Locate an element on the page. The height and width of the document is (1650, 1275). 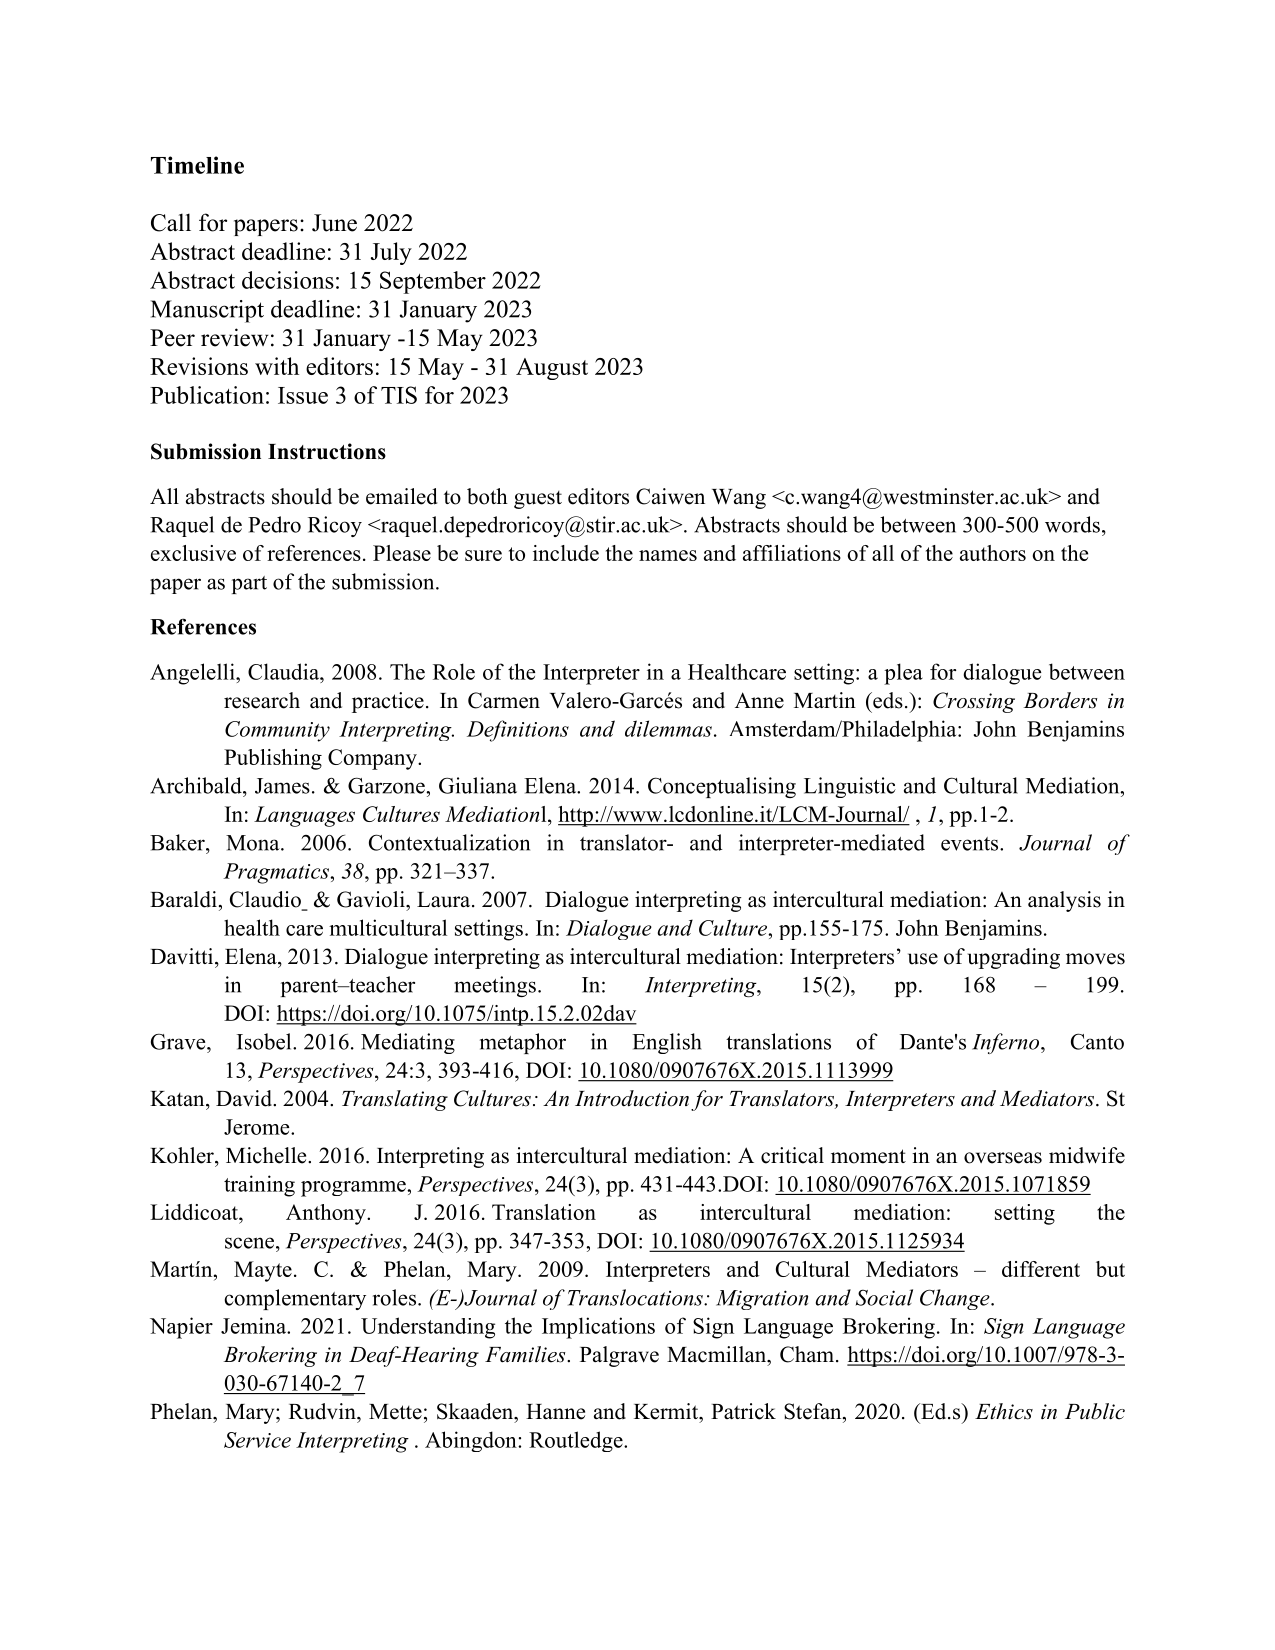
James is located at coordinates (282, 786).
